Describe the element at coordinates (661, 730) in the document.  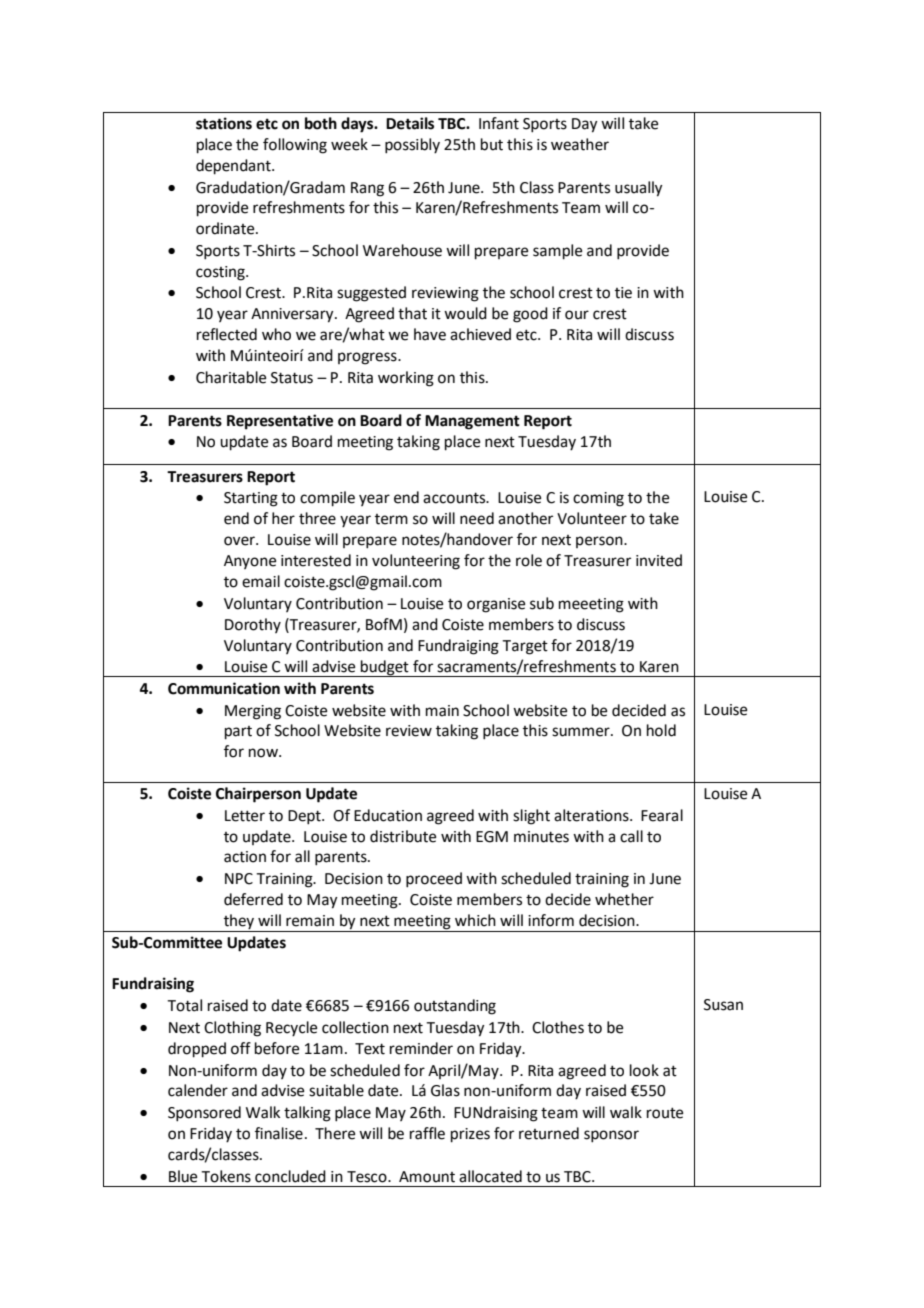
I see `hold` at that location.
